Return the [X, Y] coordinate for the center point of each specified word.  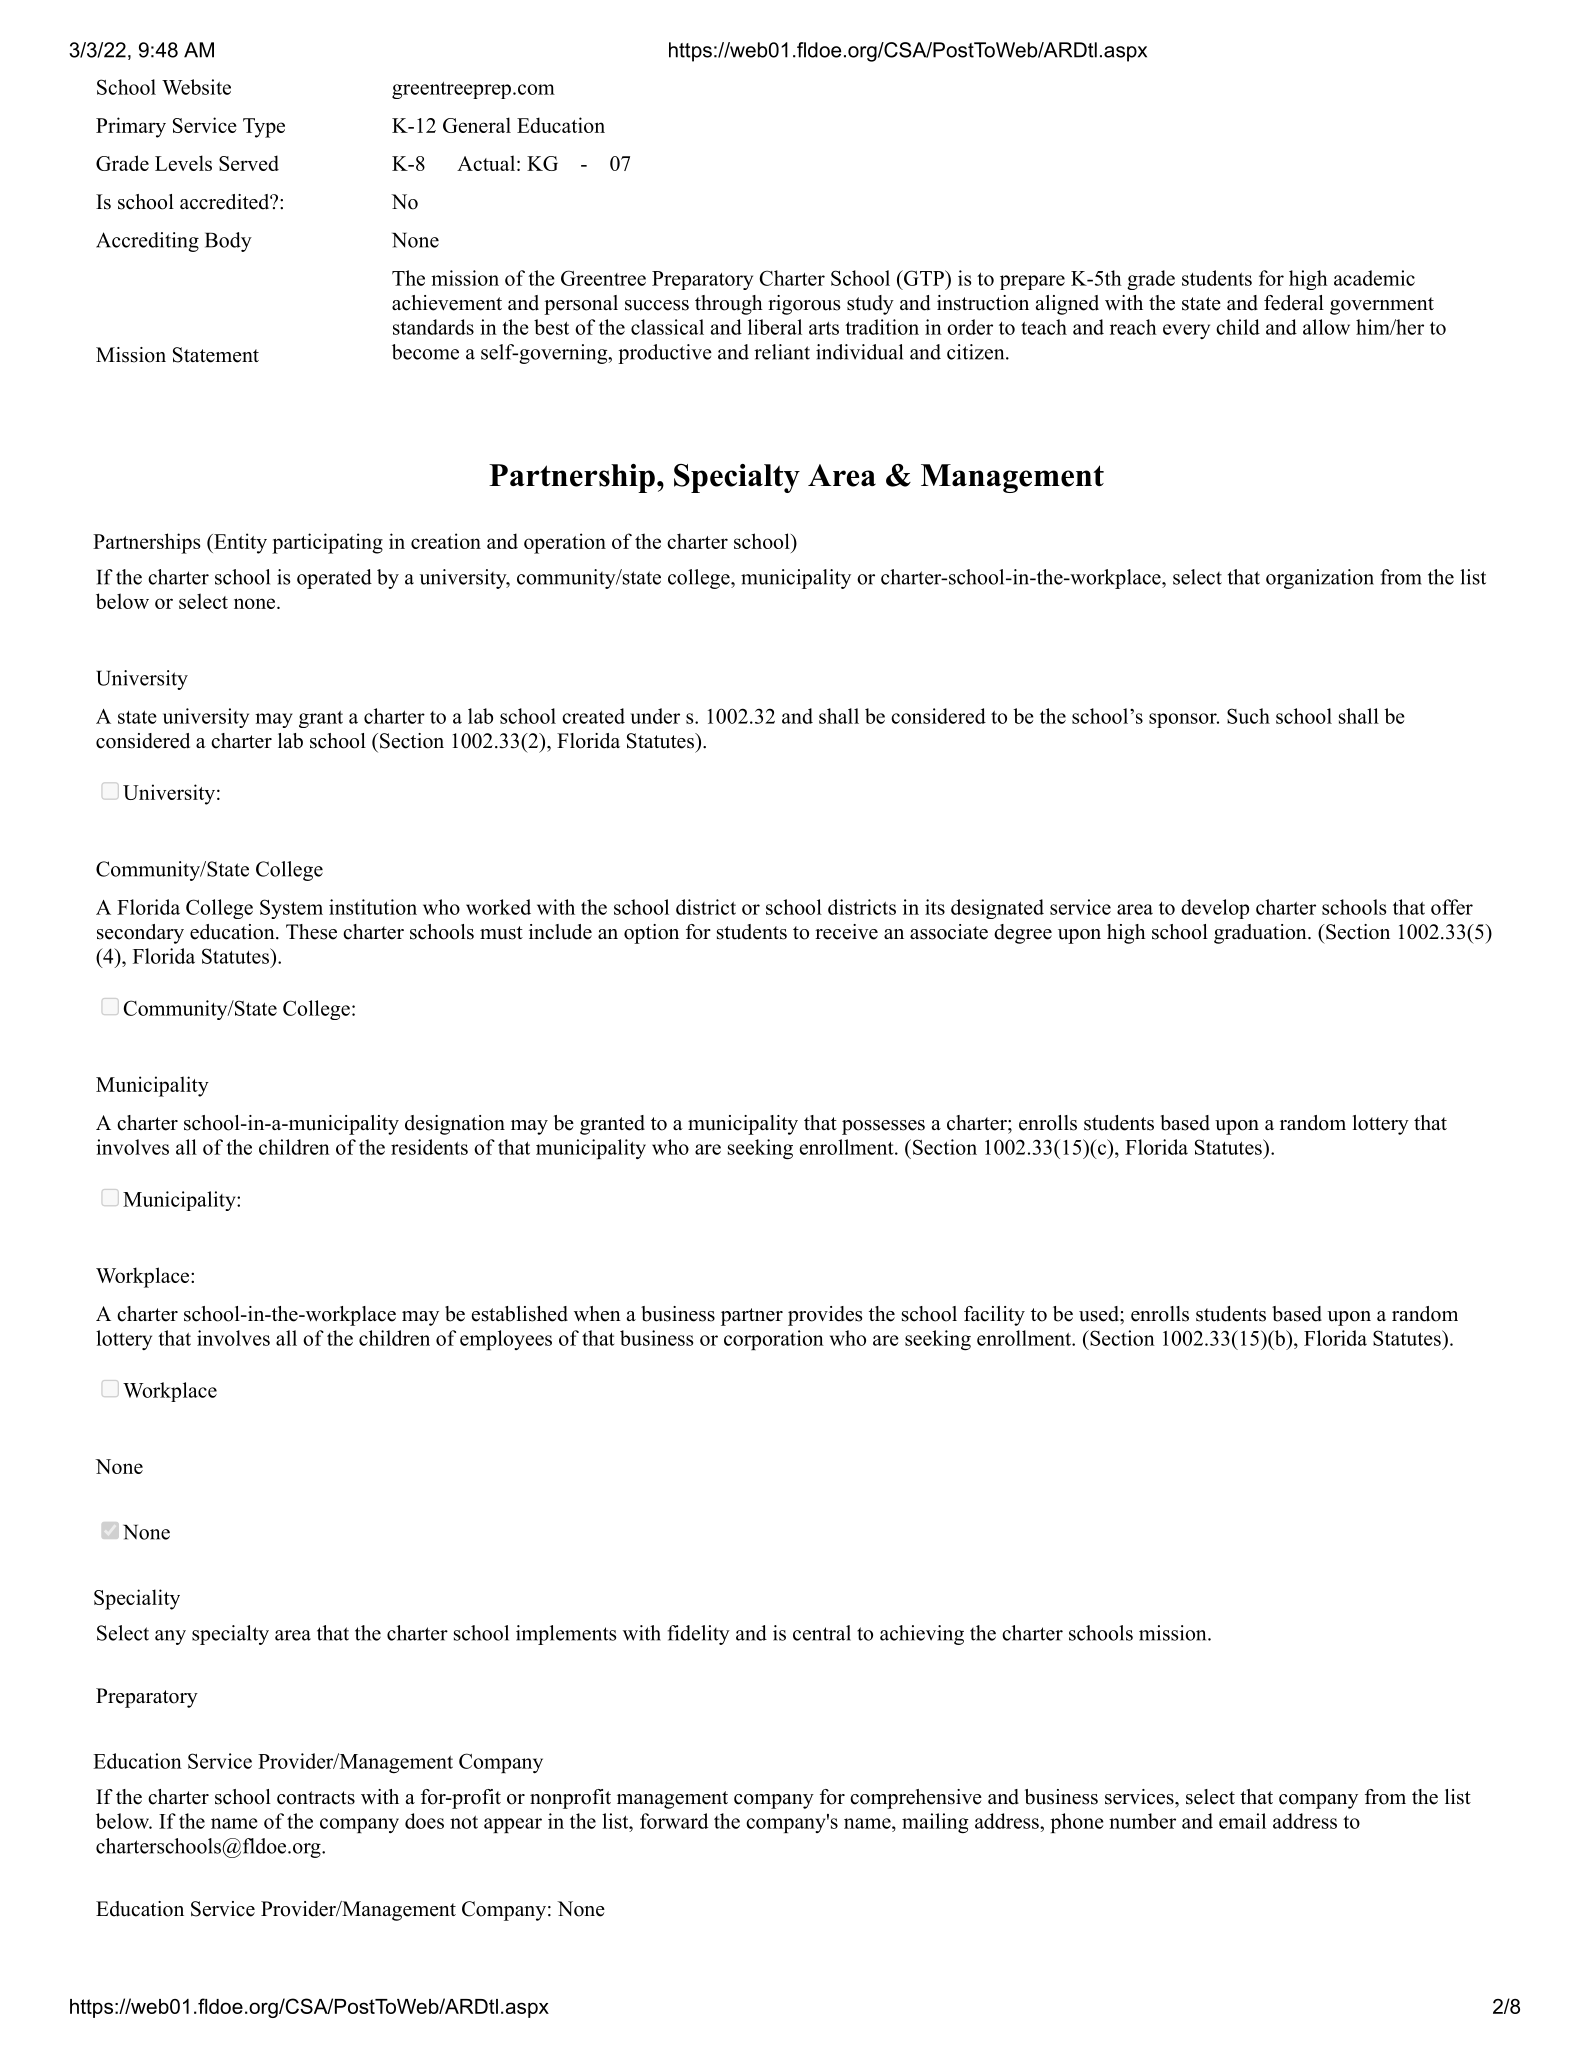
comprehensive [916, 1799]
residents [429, 1147]
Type [264, 128]
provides [825, 1316]
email [1242, 1821]
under [655, 716]
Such [1248, 716]
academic [1374, 278]
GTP [923, 278]
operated [334, 579]
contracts [316, 1798]
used [1100, 1314]
